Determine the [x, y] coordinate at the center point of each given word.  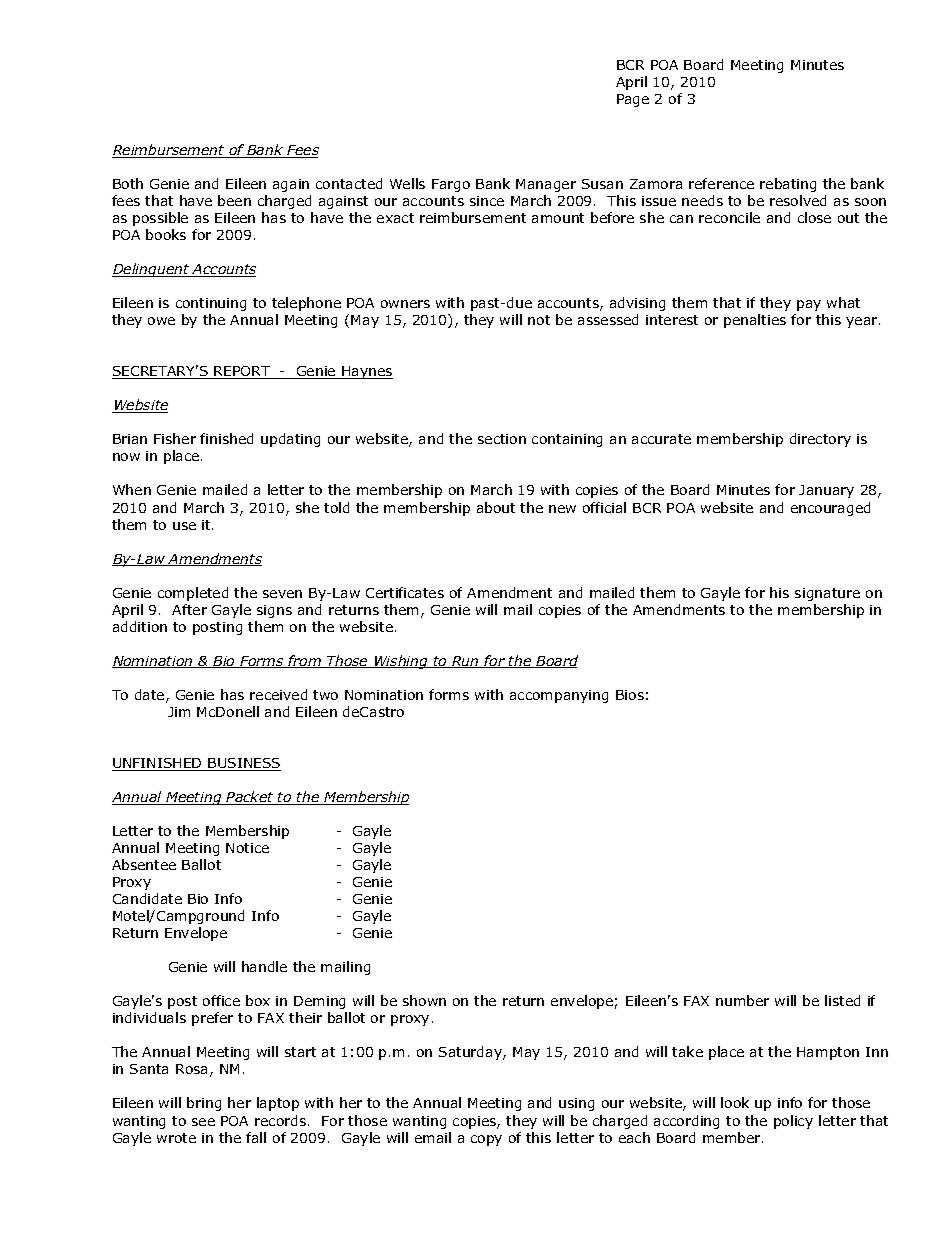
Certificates [405, 592]
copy [486, 1140]
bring [204, 1104]
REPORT [242, 372]
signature [827, 594]
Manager [546, 185]
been [234, 200]
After [189, 609]
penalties [755, 321]
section [502, 439]
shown [424, 1000]
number [742, 1000]
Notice [247, 848]
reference [721, 183]
